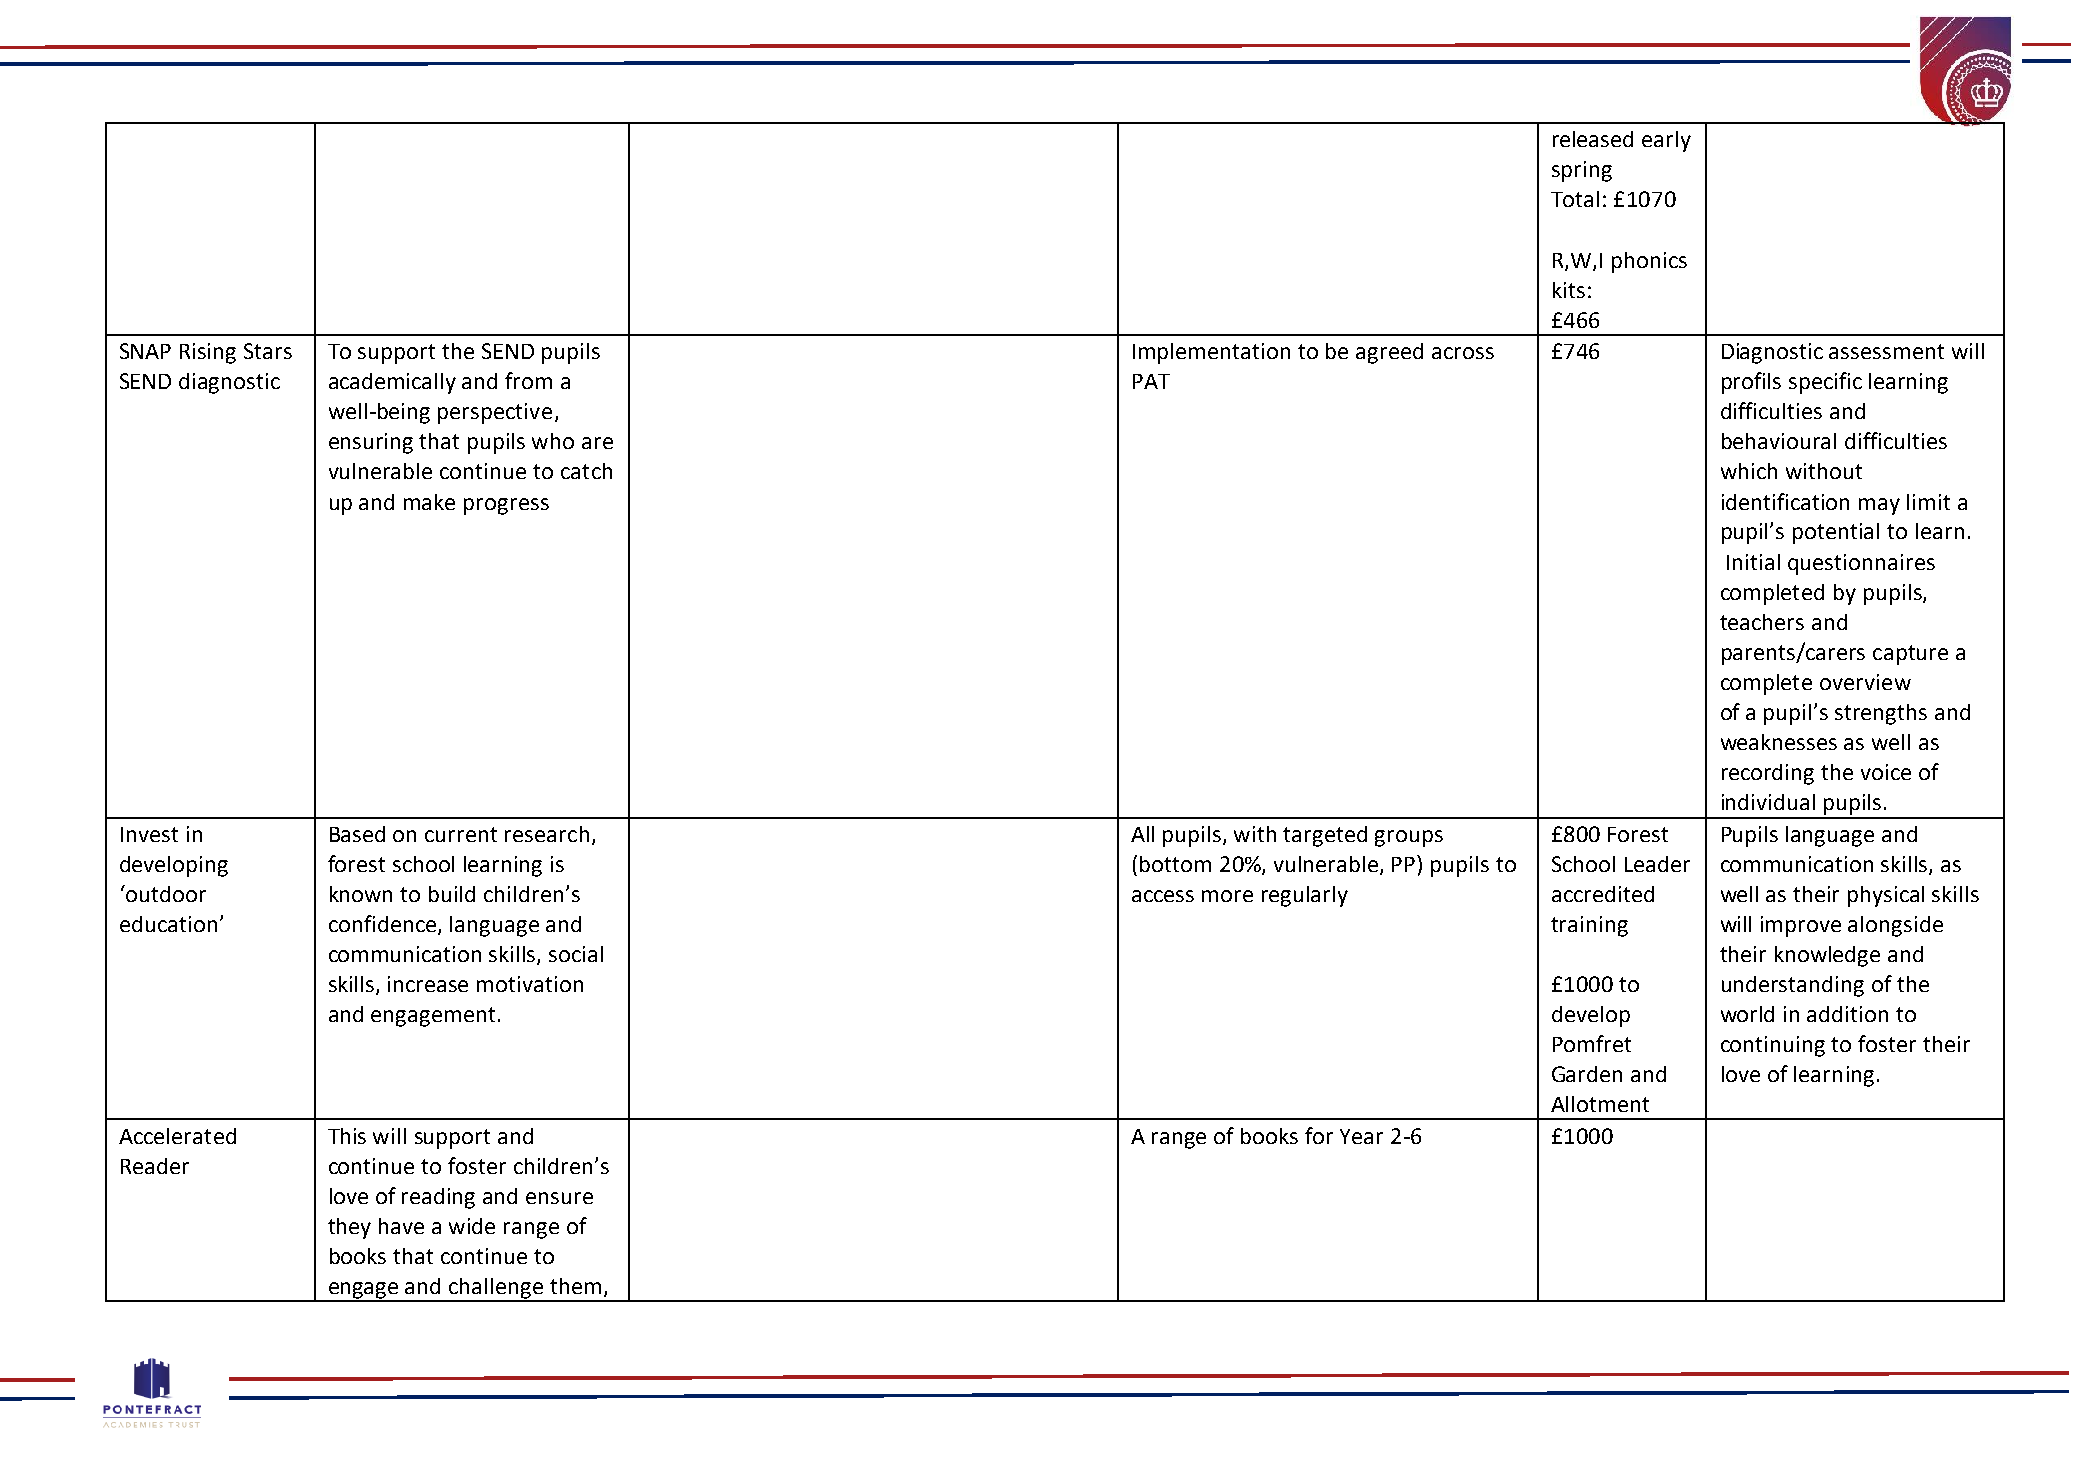 The width and height of the screenshot is (2075, 1467). What do you see at coordinates (1325, 836) in the screenshot?
I see `targeted` at bounding box center [1325, 836].
